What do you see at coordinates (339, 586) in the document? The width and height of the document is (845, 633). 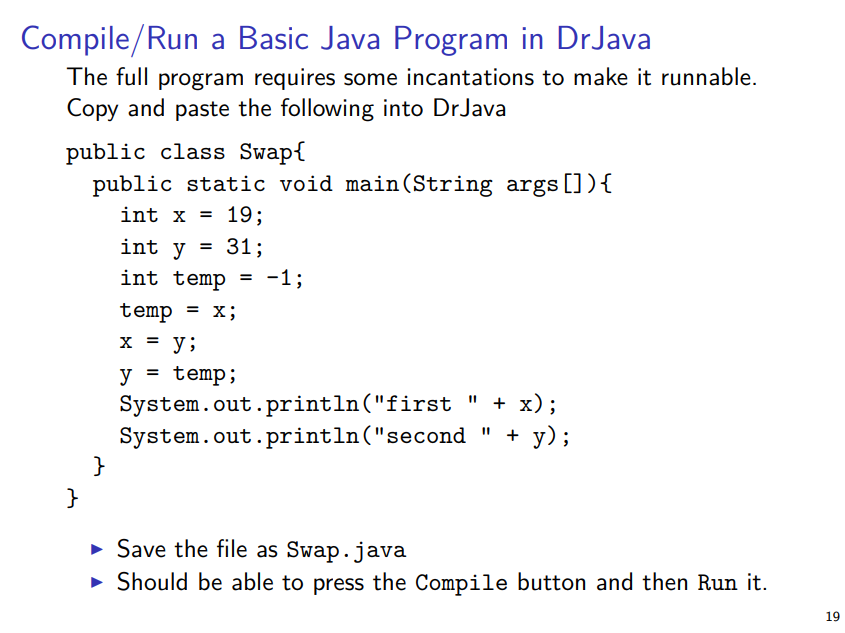 I see `press` at bounding box center [339, 586].
